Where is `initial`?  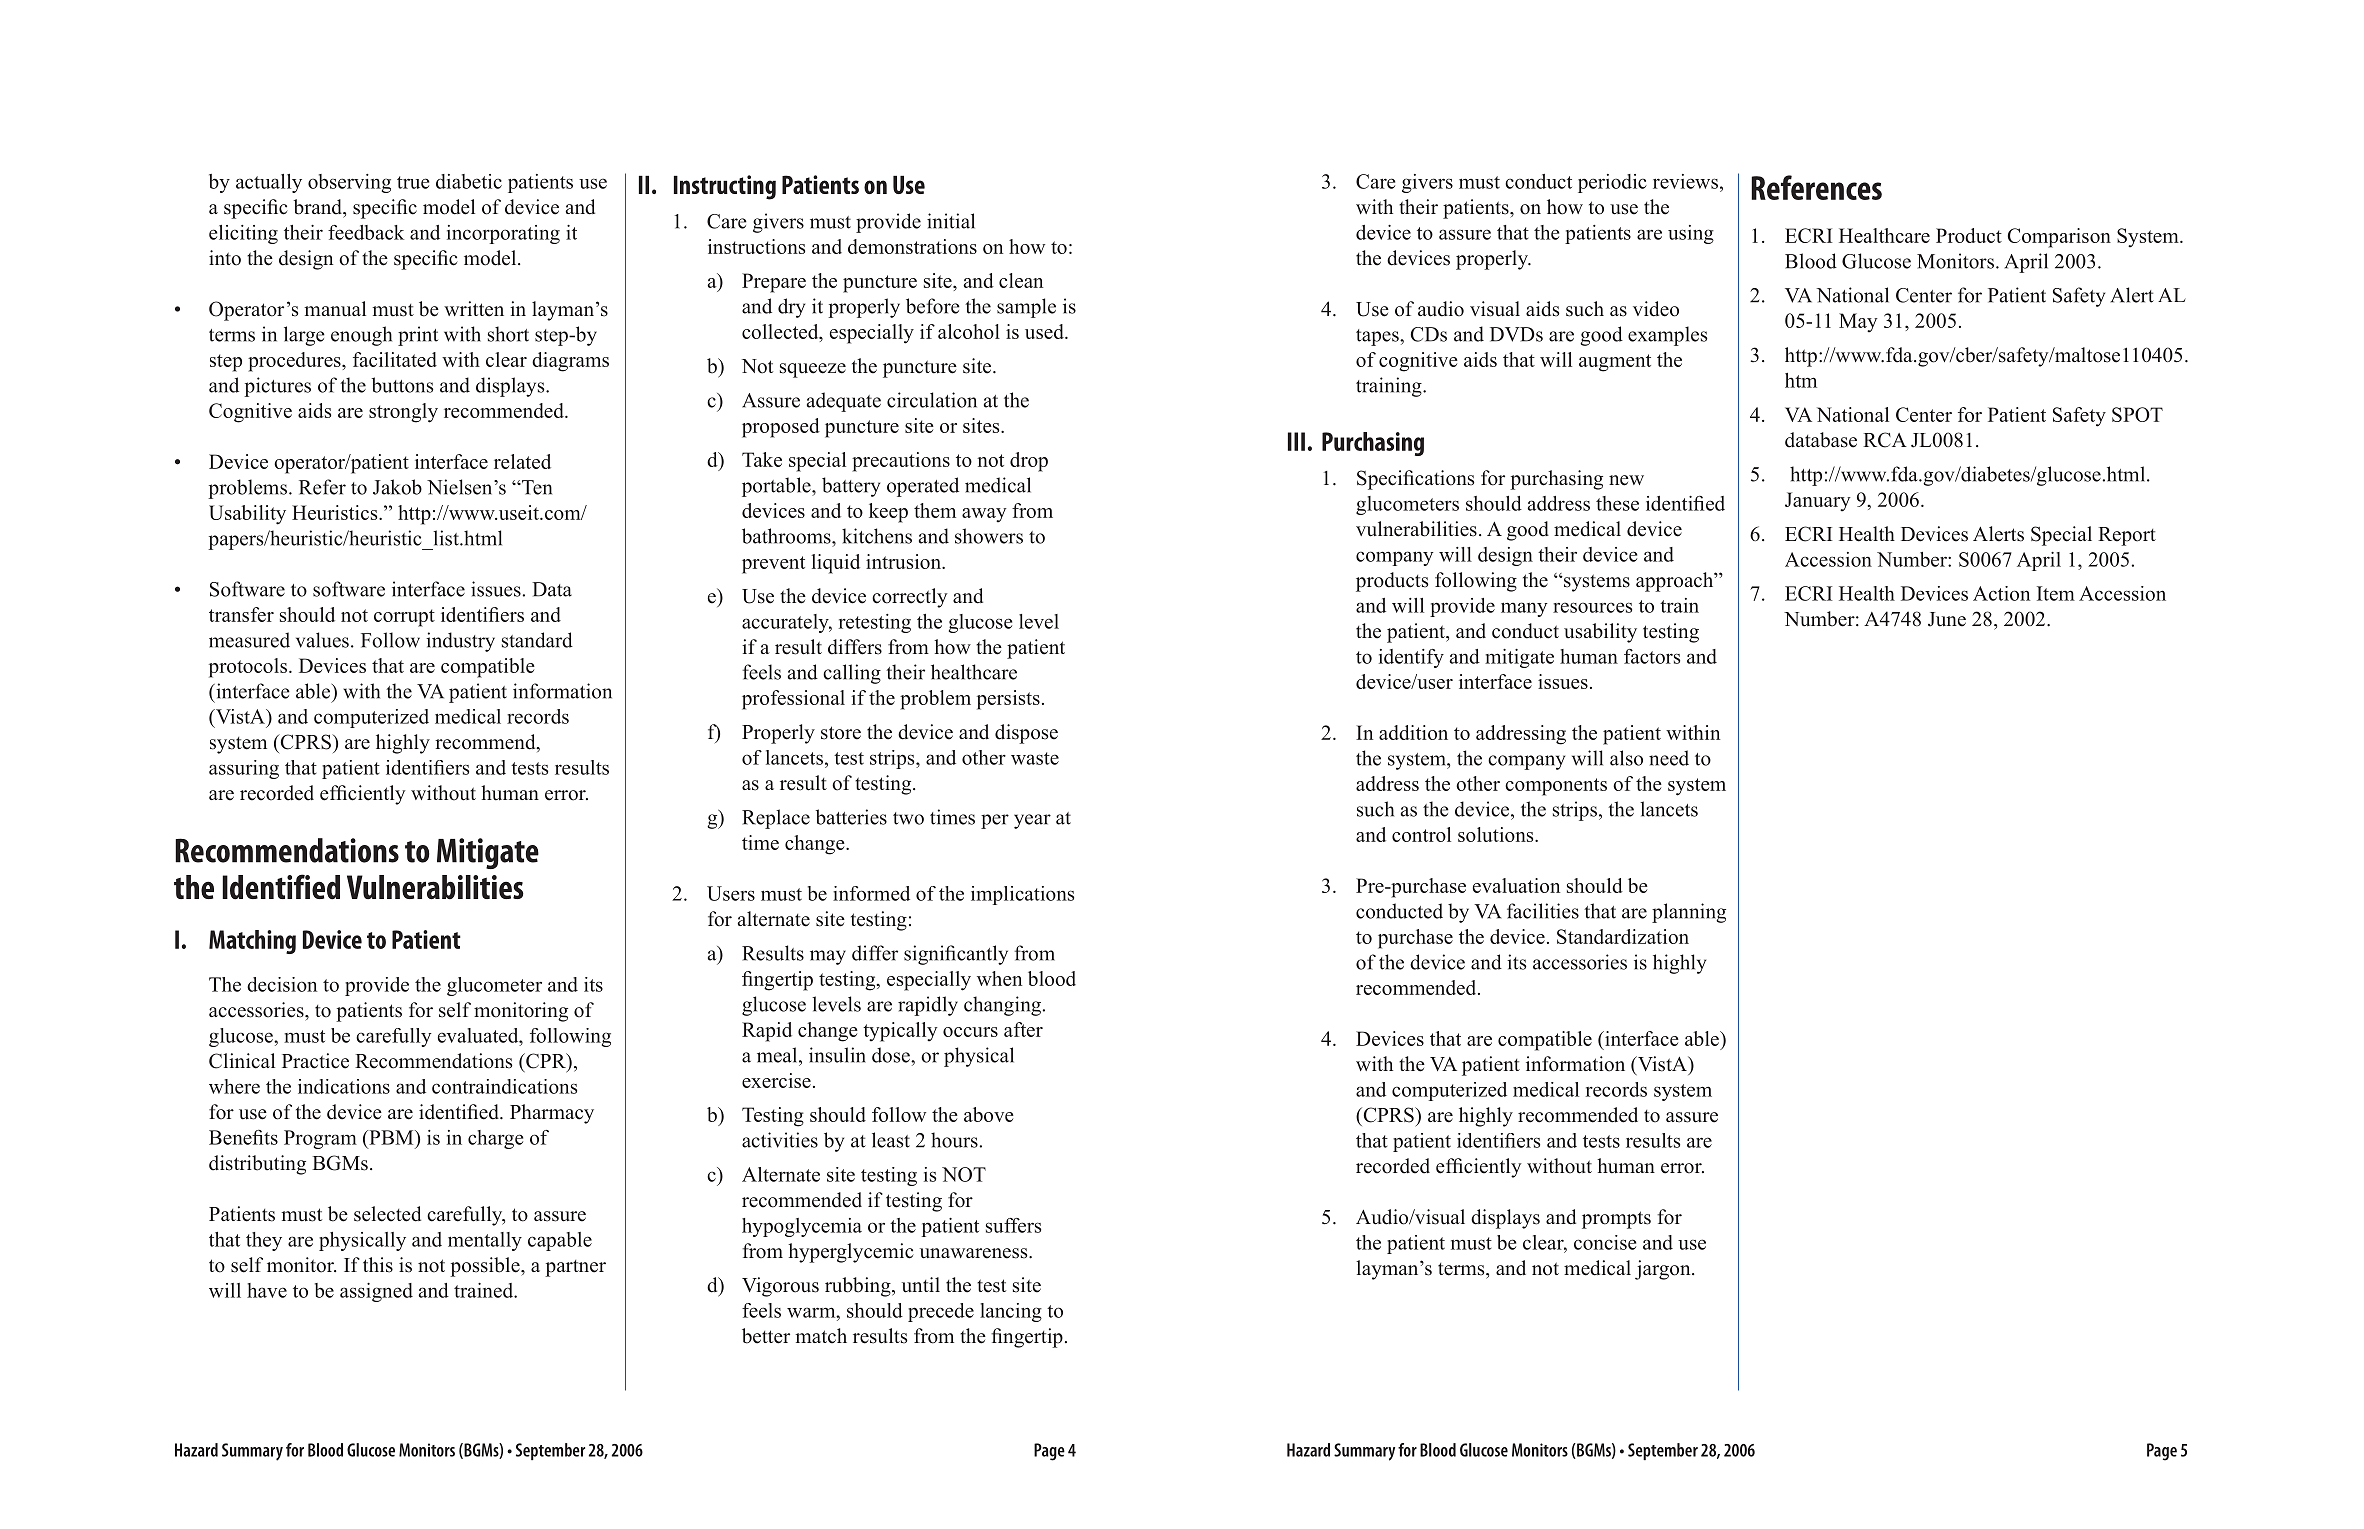
initial is located at coordinates (951, 221).
